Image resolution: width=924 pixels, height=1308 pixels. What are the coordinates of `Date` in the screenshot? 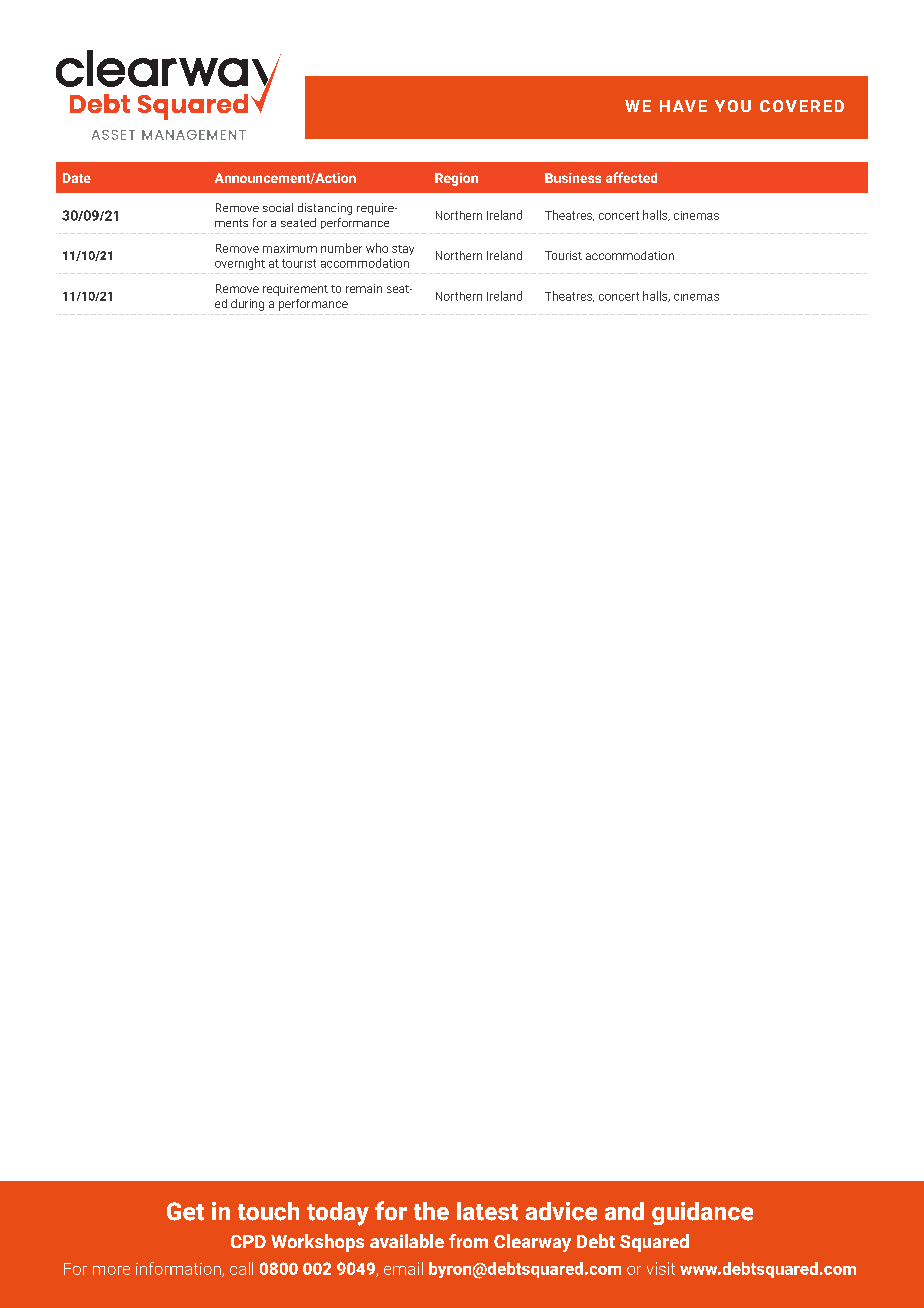 It's located at (77, 178).
